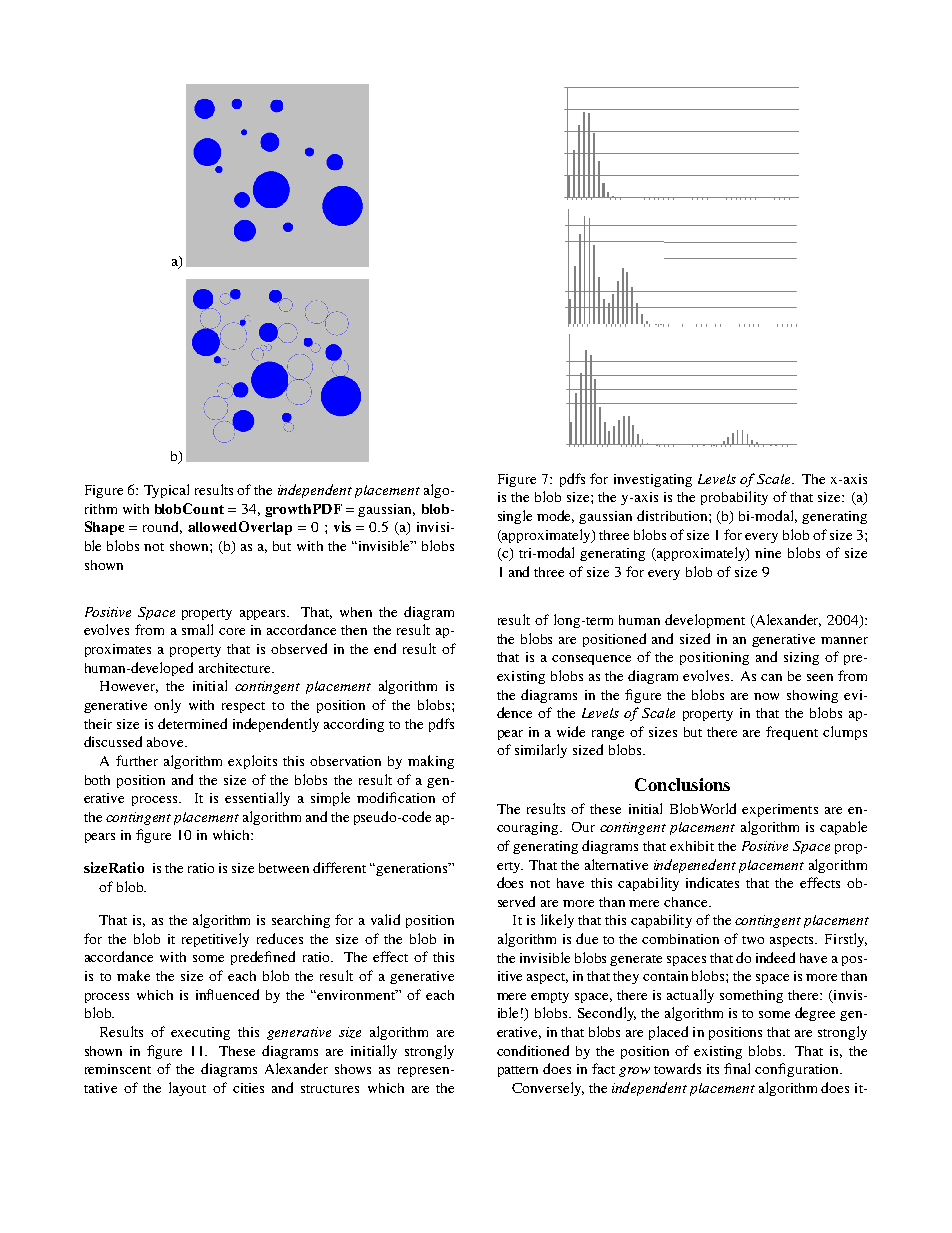 This screenshot has width=952, height=1233. Describe the element at coordinates (801, 658) in the screenshot. I see `sizing` at that location.
